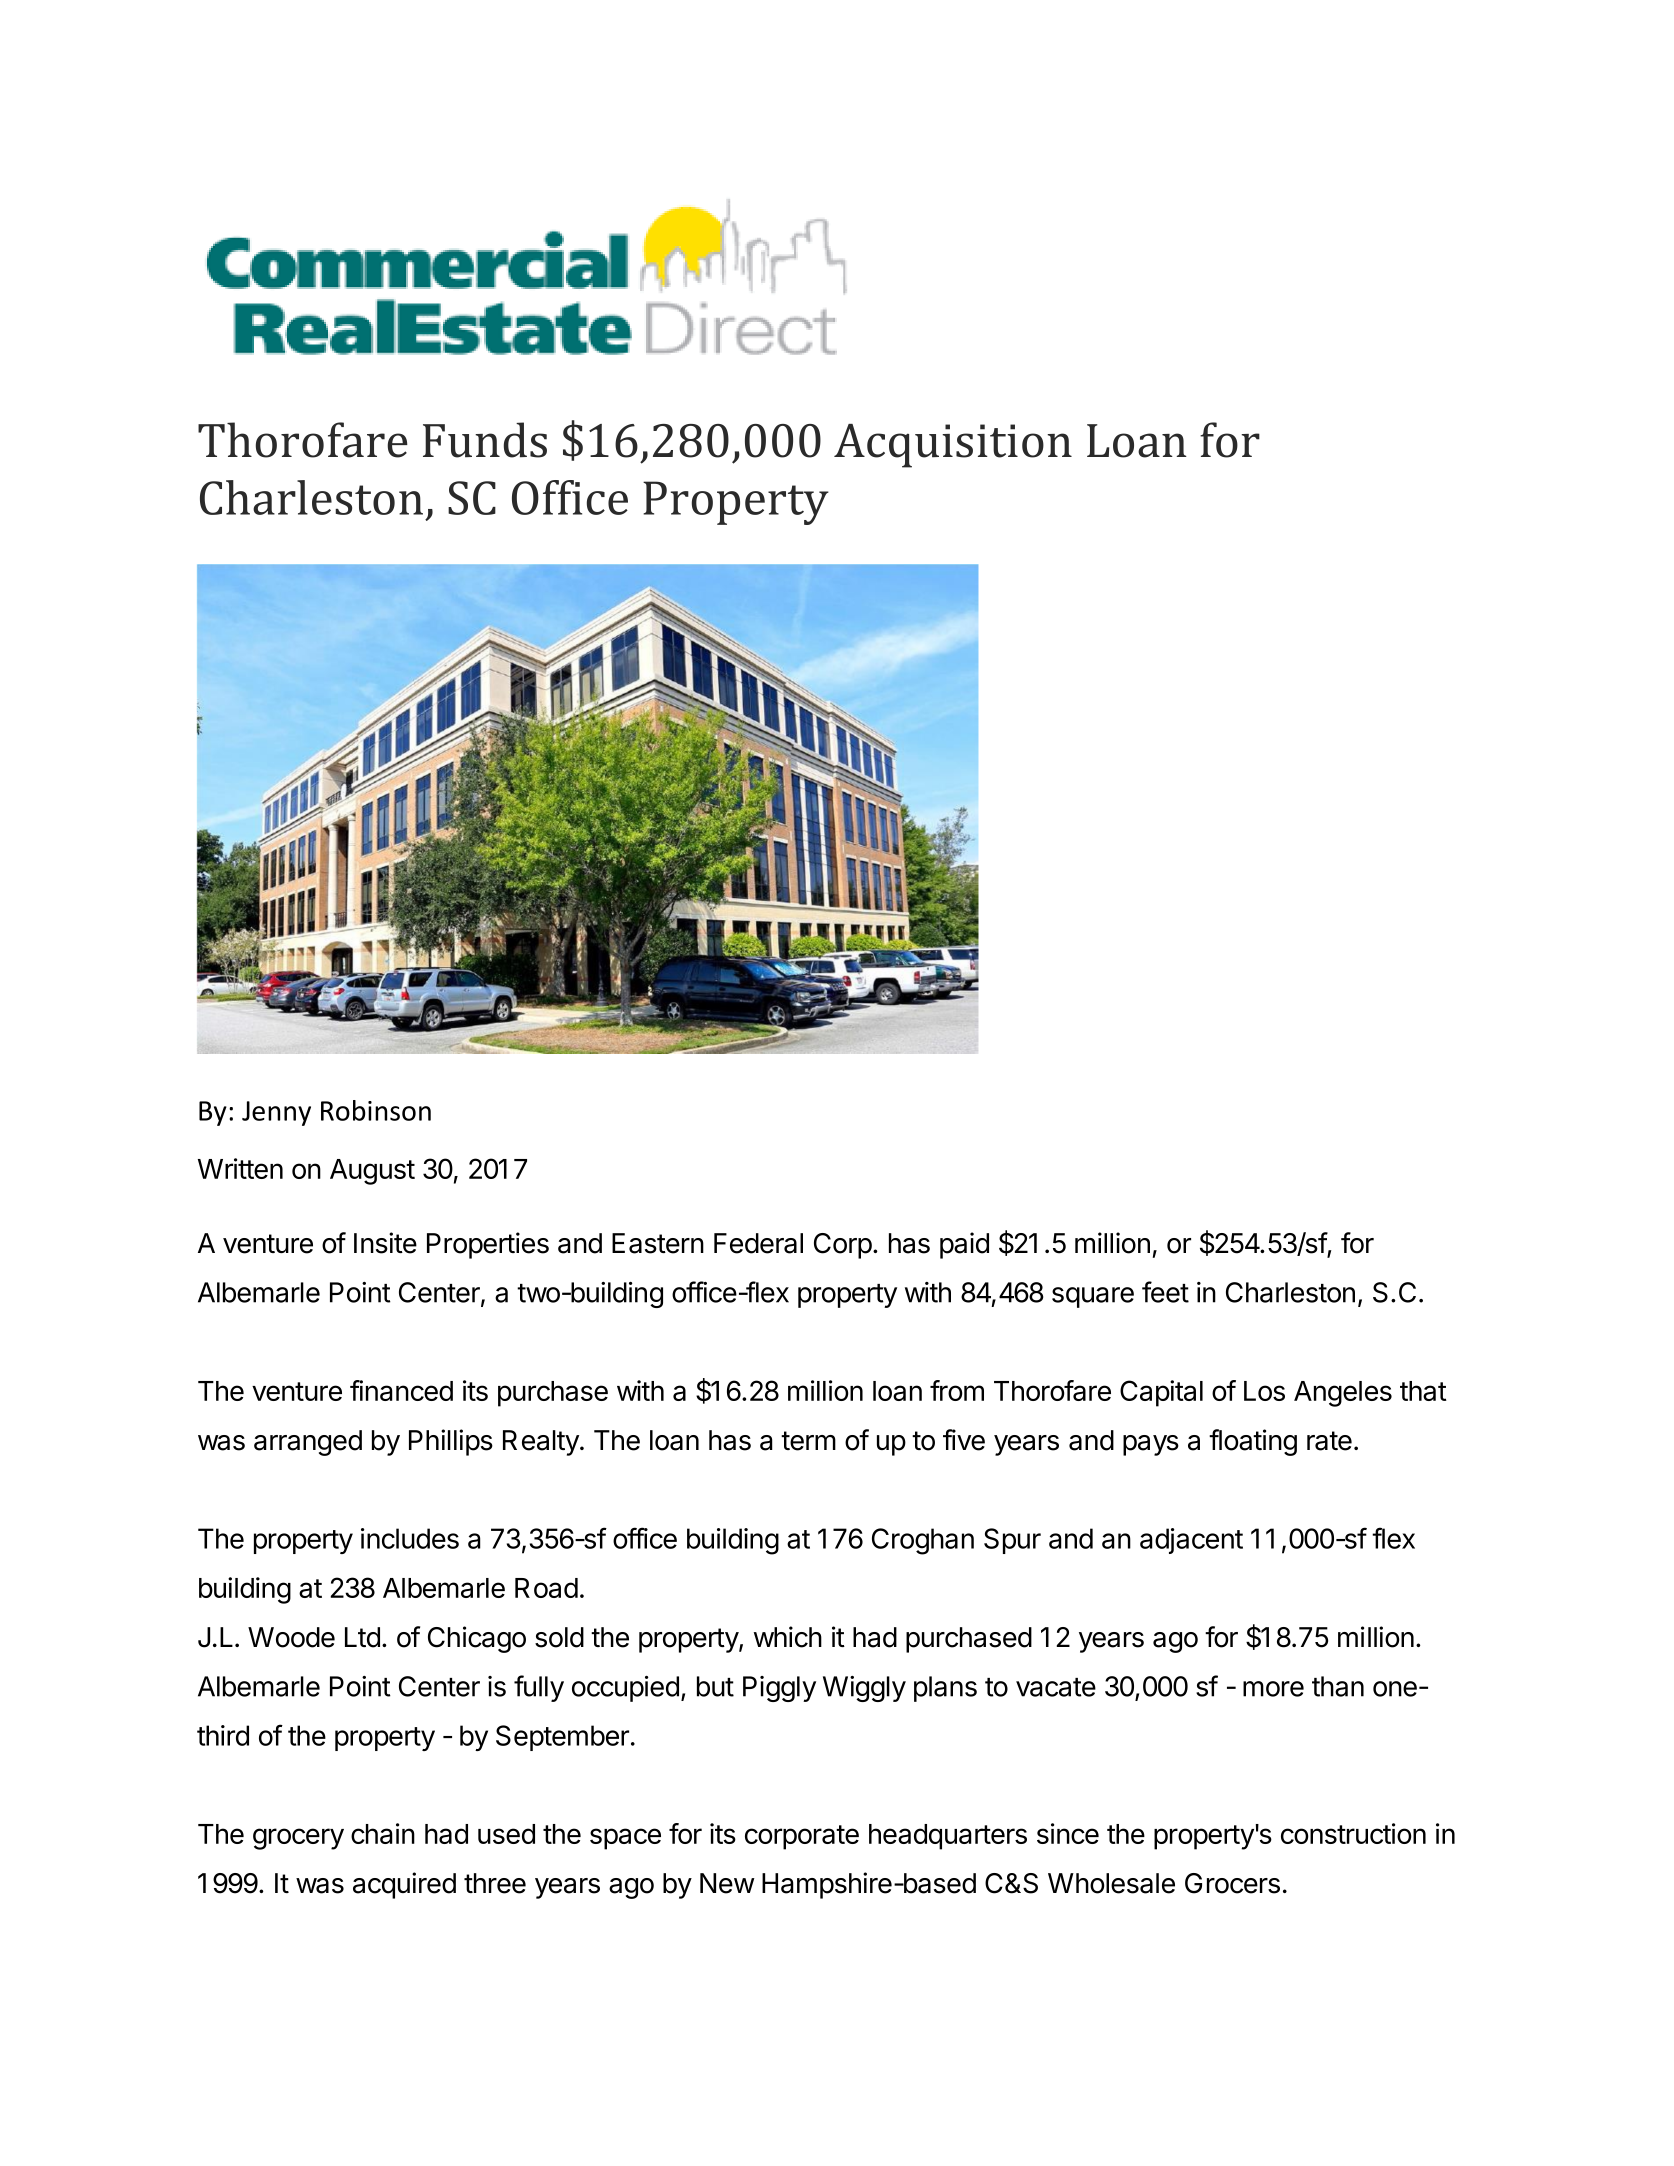 The image size is (1674, 2166). What do you see at coordinates (808, 1441) in the screenshot?
I see `term` at bounding box center [808, 1441].
